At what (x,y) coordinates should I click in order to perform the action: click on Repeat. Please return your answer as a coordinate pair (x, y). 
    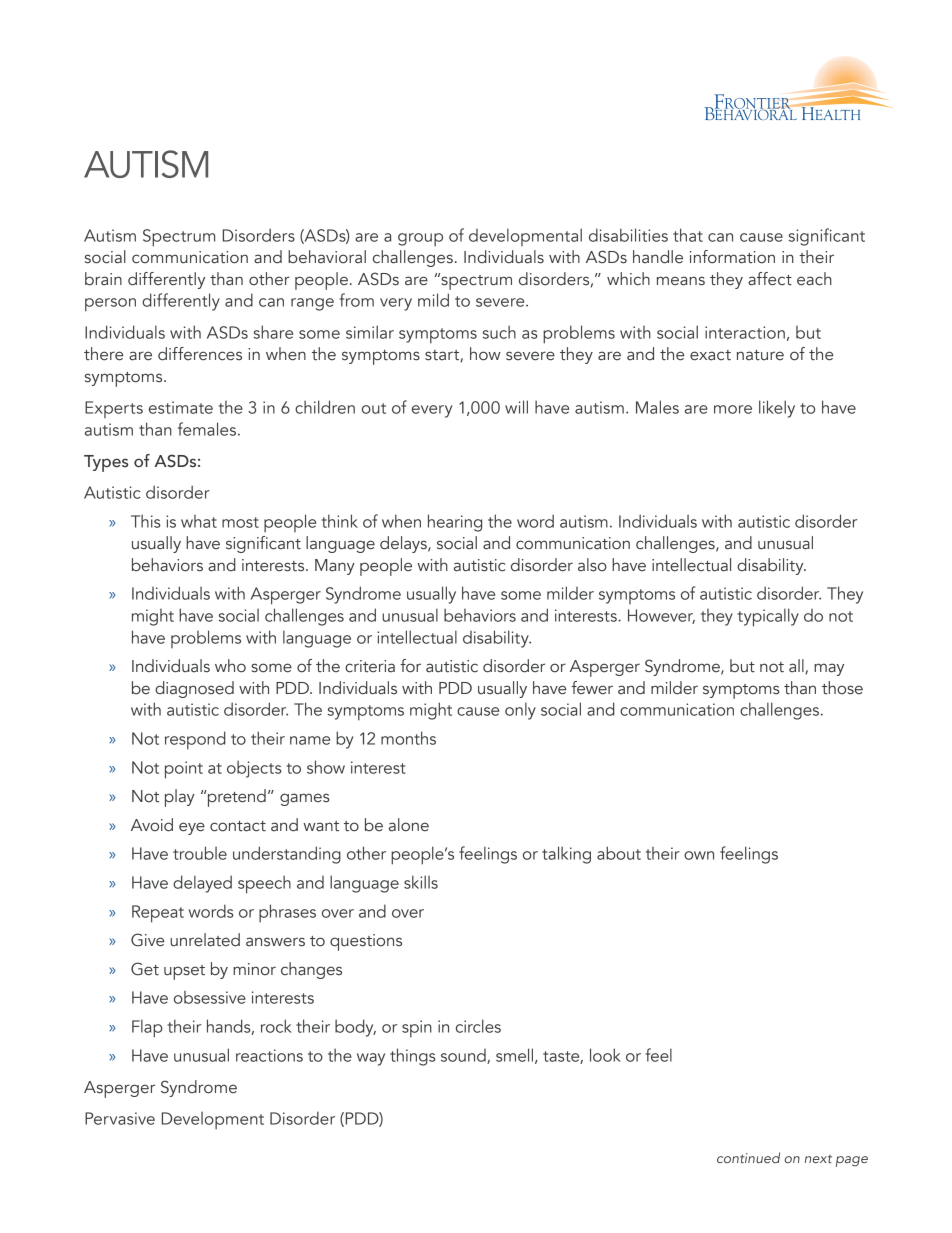
    Looking at the image, I should click on (158, 914).
